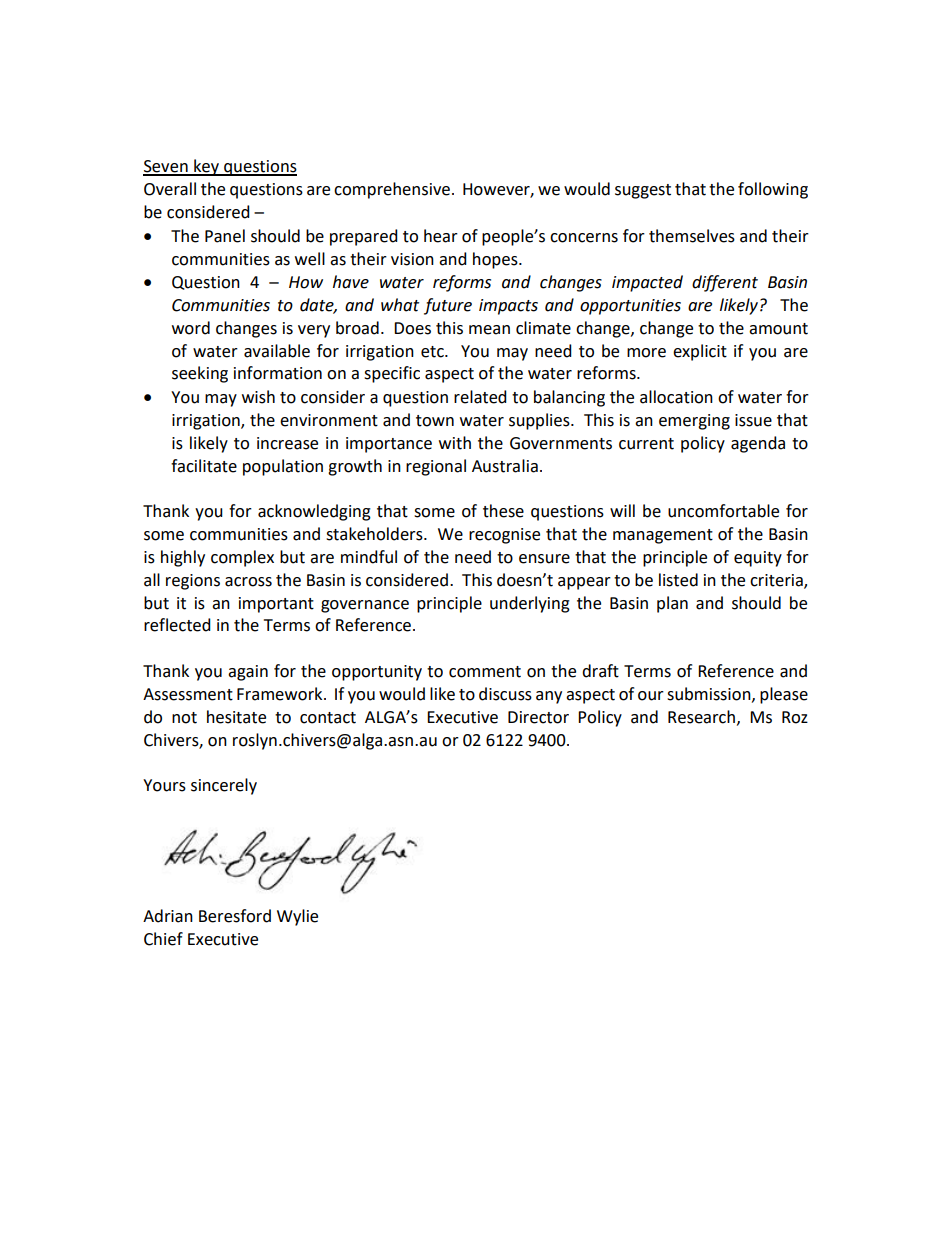 The height and width of the page is (1233, 952). Describe the element at coordinates (206, 167) in the page. I see `key` at that location.
